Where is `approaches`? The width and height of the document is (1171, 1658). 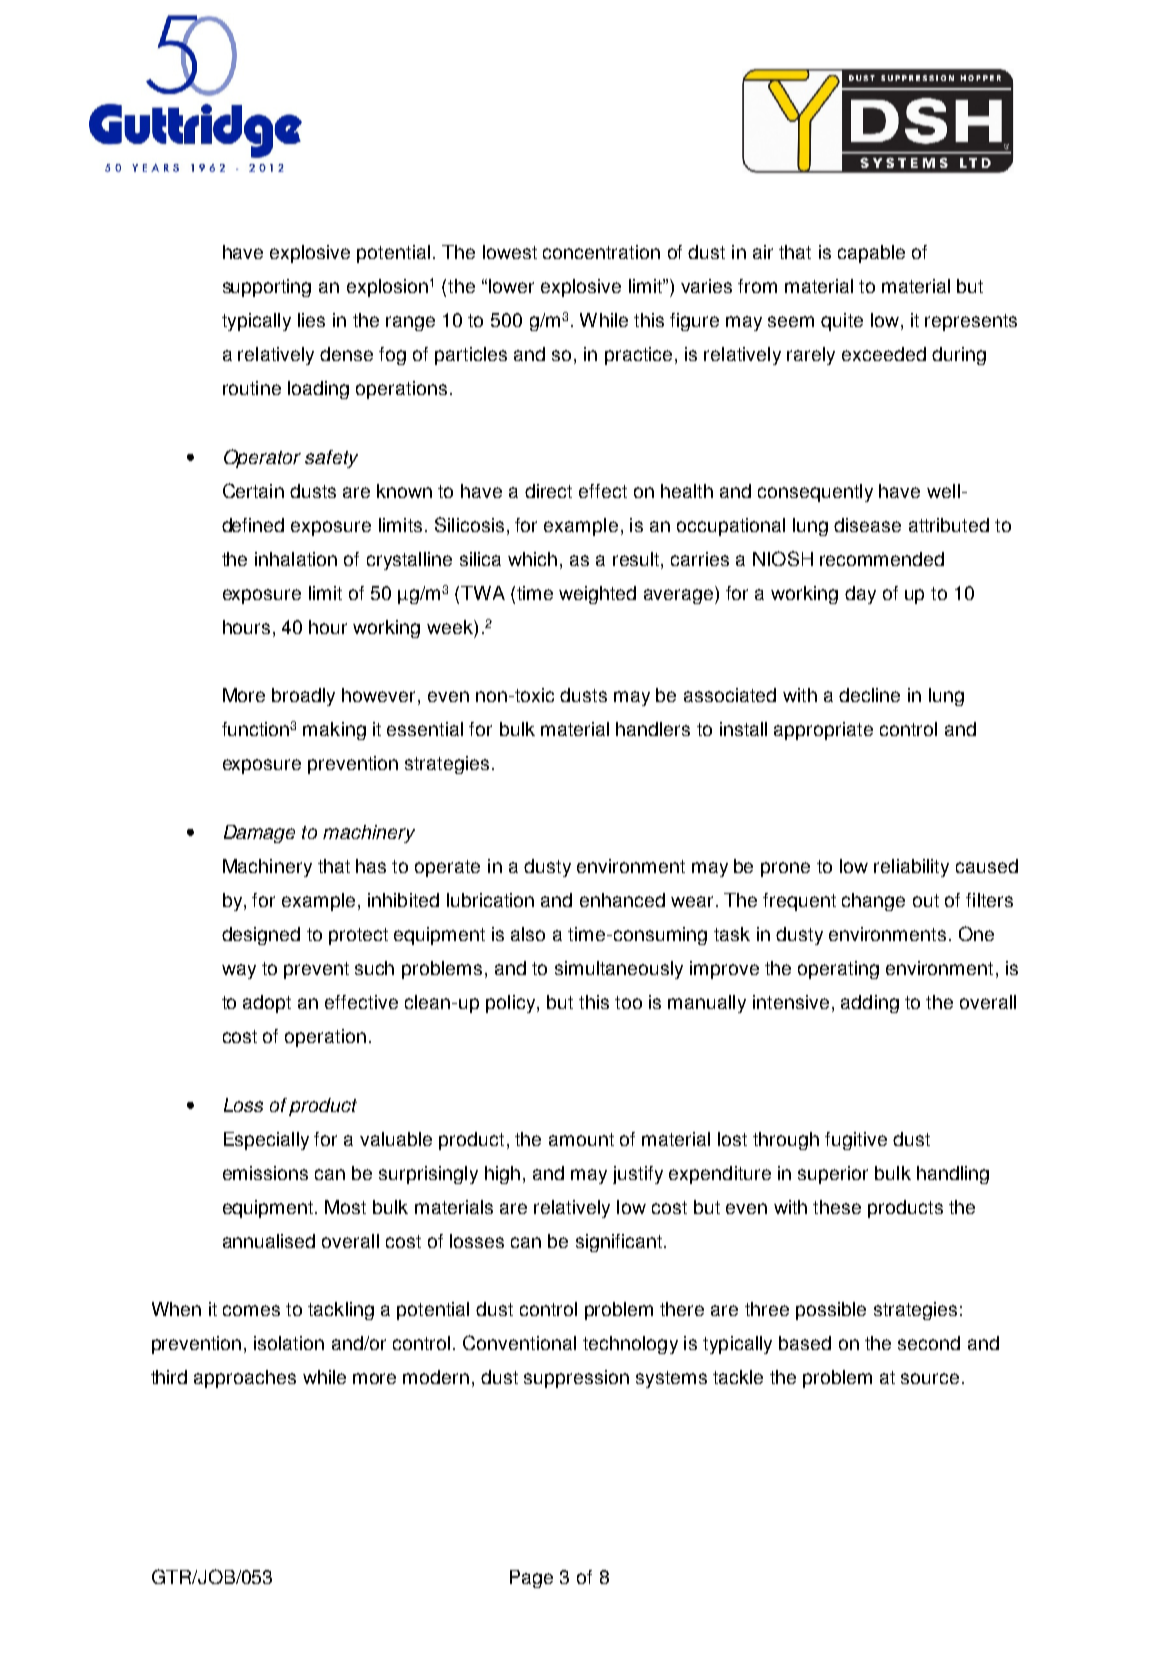 approaches is located at coordinates (245, 1379).
